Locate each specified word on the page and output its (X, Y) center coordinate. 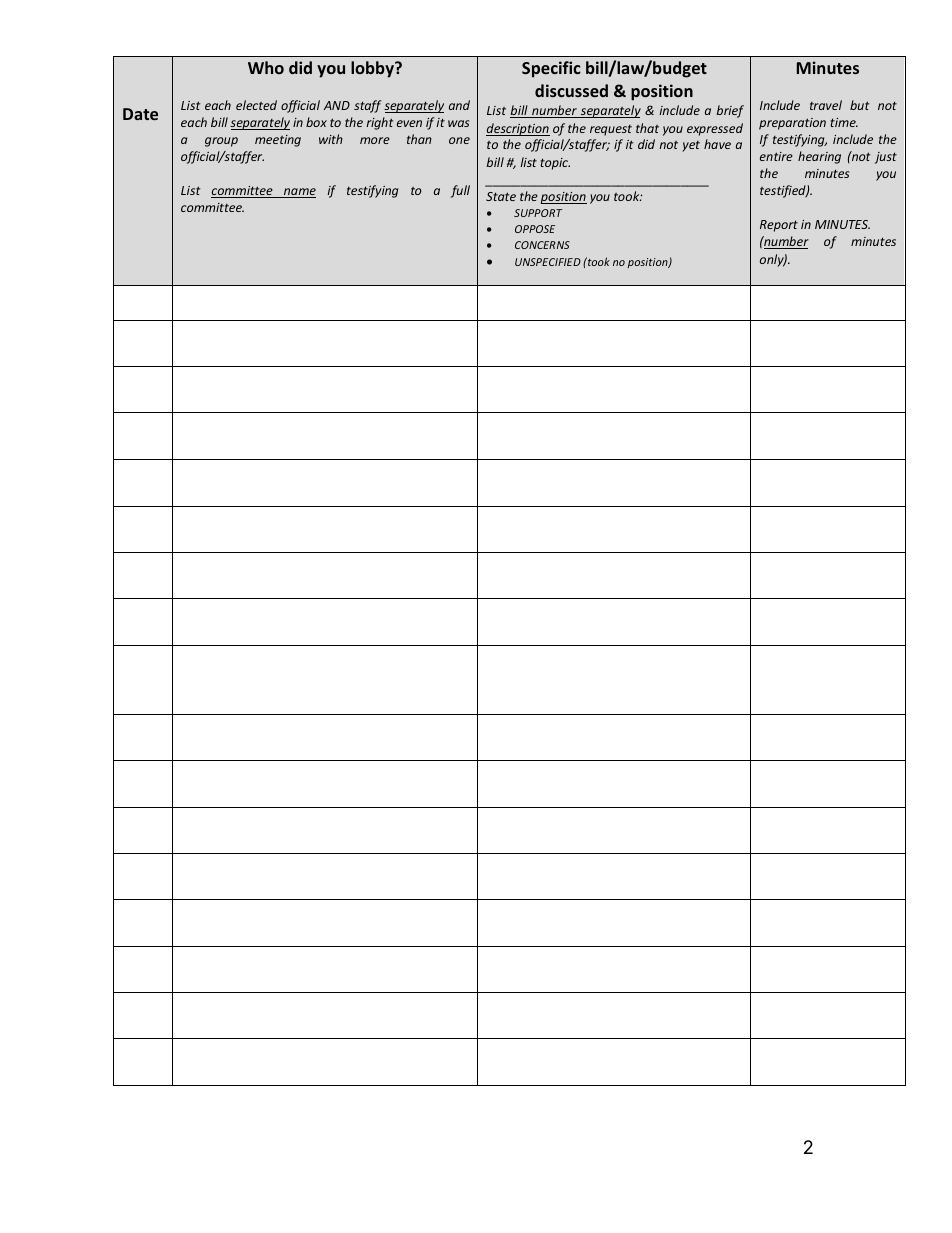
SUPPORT (538, 213)
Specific (551, 69)
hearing (819, 157)
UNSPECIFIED (548, 262)
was (458, 123)
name (299, 193)
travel (826, 105)
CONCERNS (542, 245)
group (221, 142)
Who (266, 67)
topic (555, 164)
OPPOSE (535, 229)
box (316, 122)
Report (779, 226)
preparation (792, 124)
